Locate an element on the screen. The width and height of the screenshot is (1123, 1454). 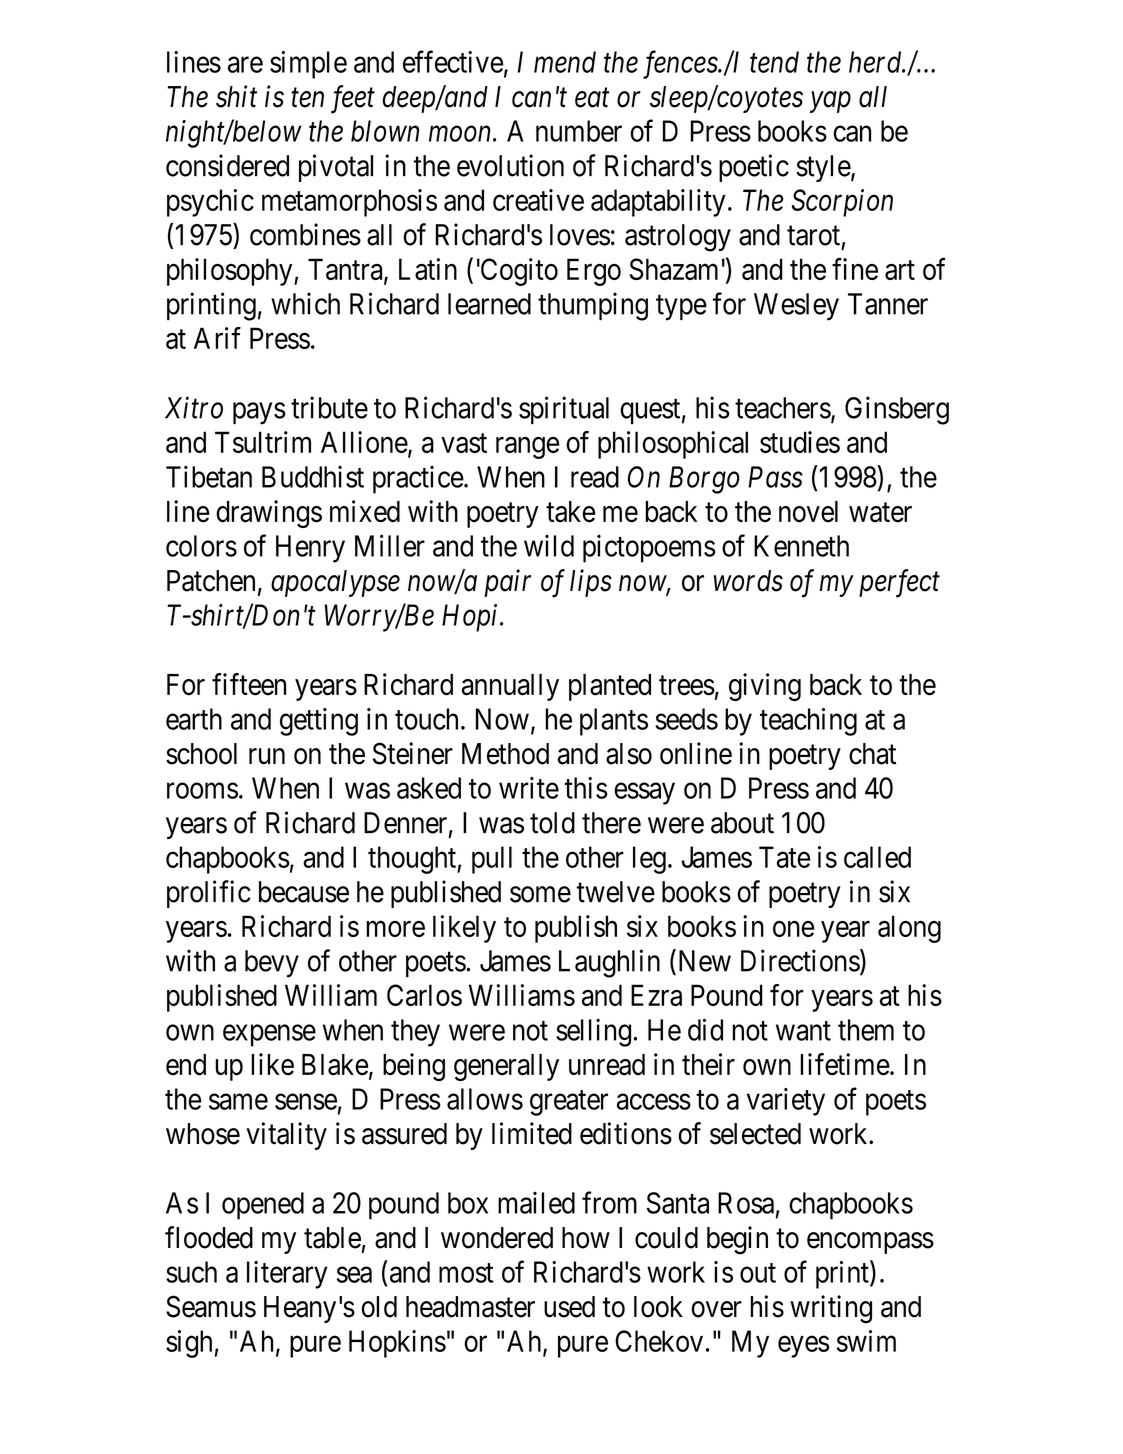
expense is located at coordinates (269, 1036).
